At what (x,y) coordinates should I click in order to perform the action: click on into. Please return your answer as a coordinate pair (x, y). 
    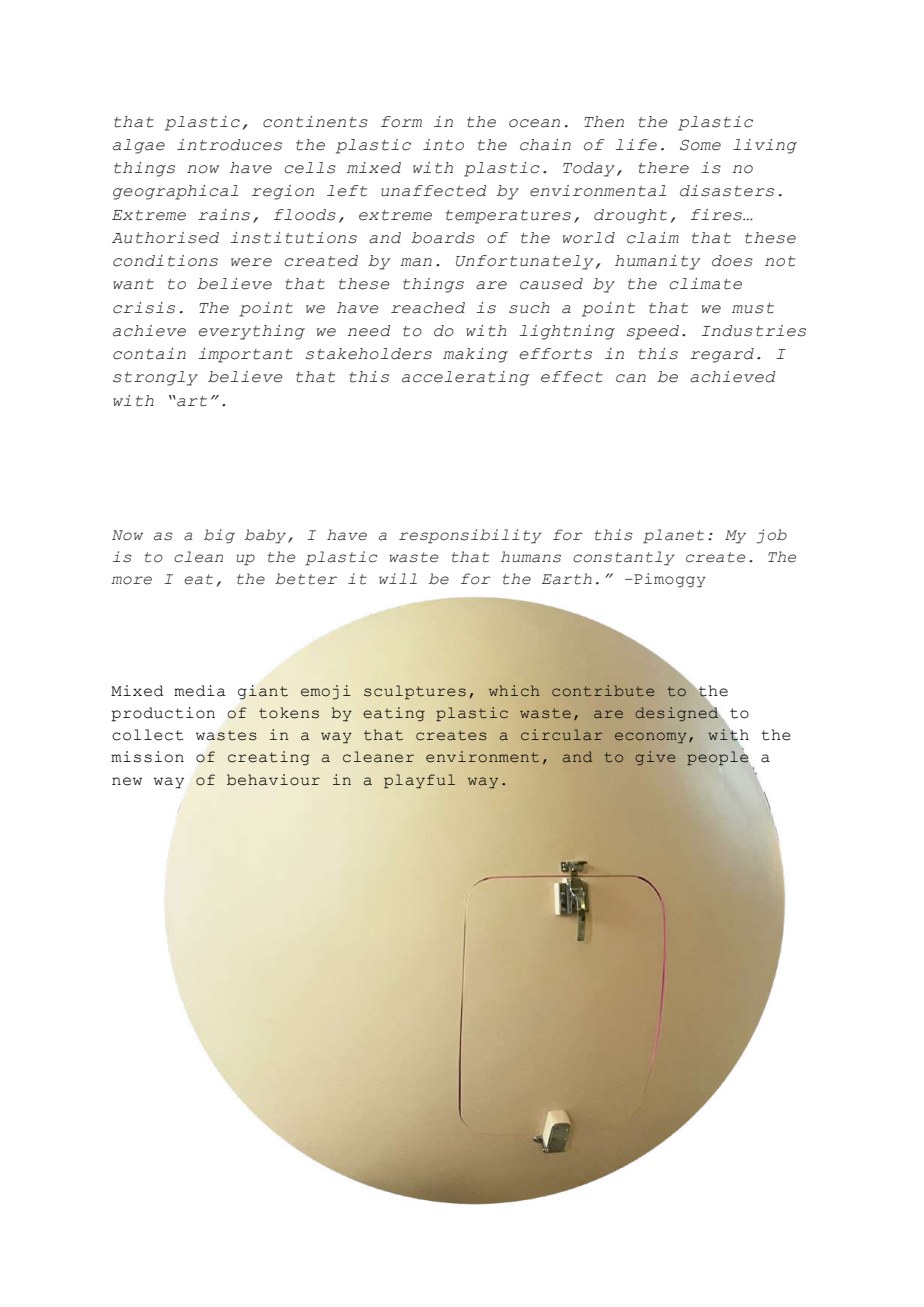
    Looking at the image, I should click on (443, 145).
